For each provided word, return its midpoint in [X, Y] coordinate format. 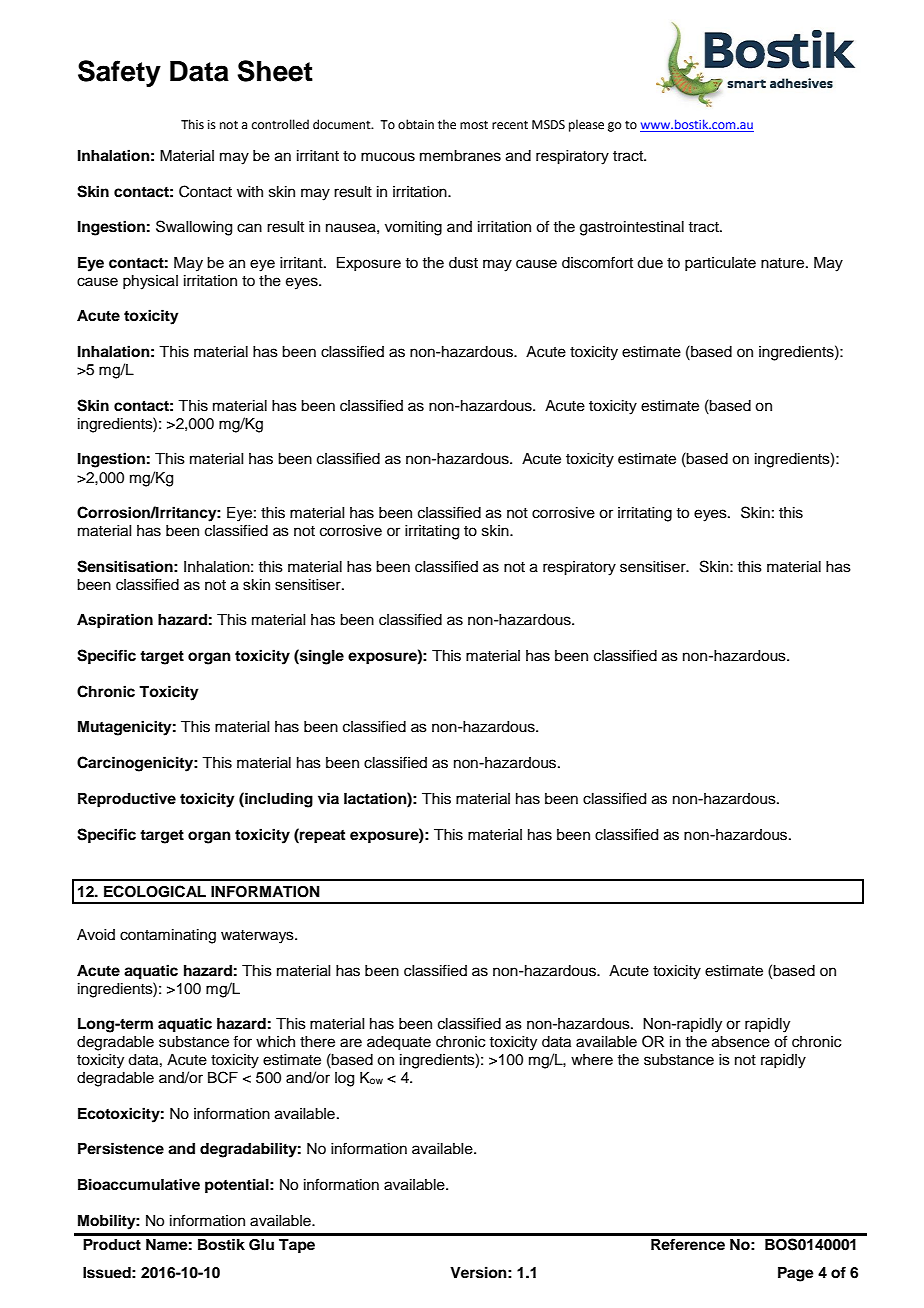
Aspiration [115, 621]
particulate [720, 264]
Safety [119, 73]
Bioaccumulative [139, 1184]
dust [463, 263]
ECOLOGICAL [155, 891]
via [328, 798]
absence [741, 1042]
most [474, 125]
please [586, 125]
